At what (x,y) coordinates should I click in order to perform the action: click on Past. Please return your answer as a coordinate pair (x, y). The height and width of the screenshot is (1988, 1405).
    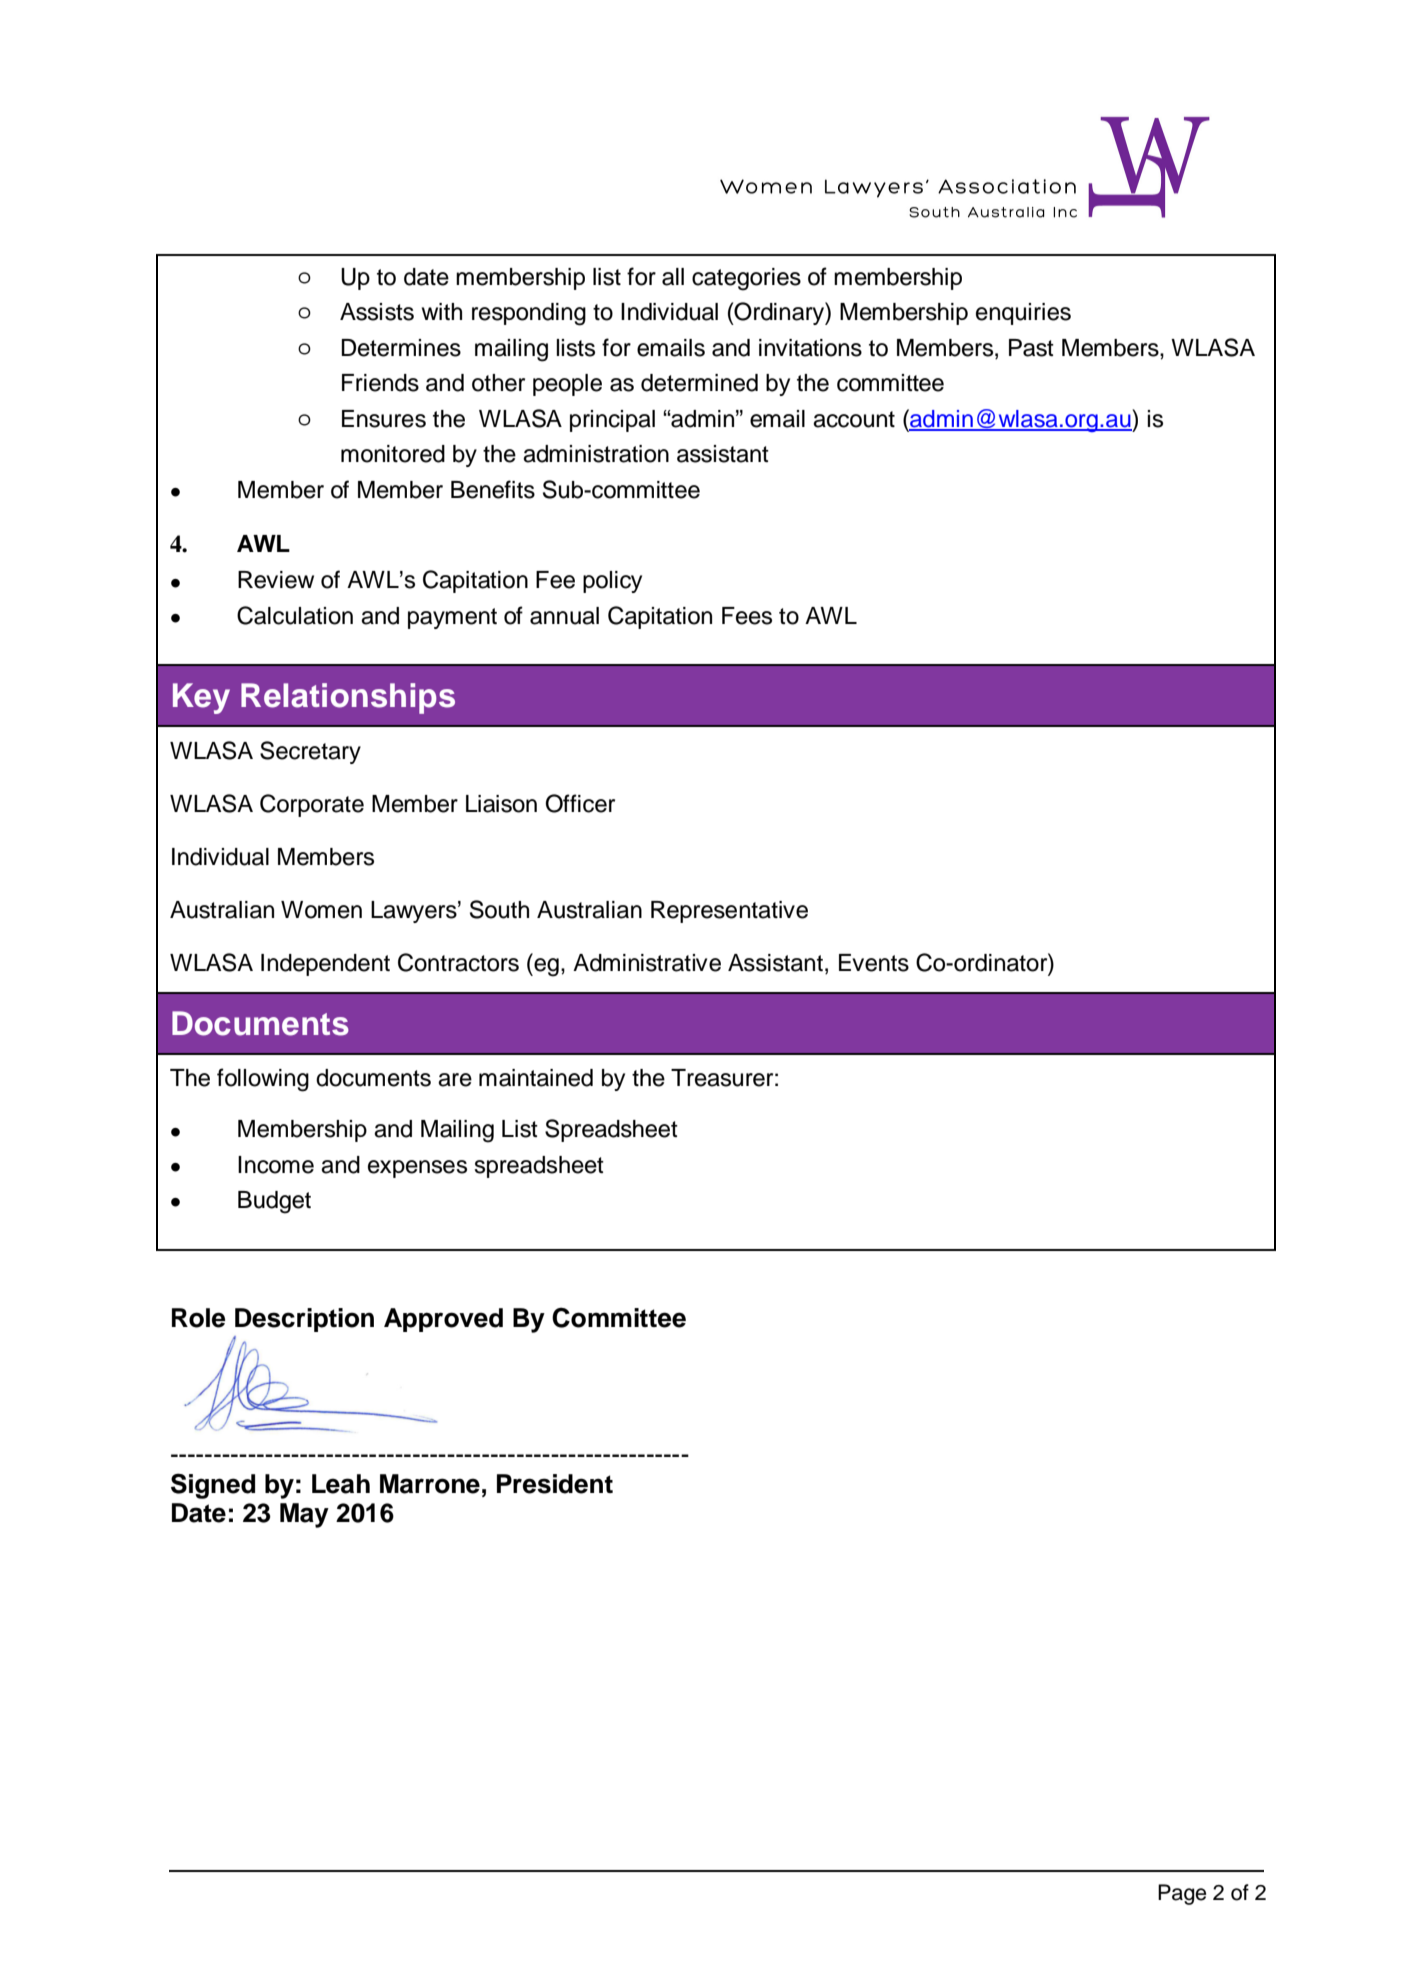
    Looking at the image, I should click on (1031, 348).
